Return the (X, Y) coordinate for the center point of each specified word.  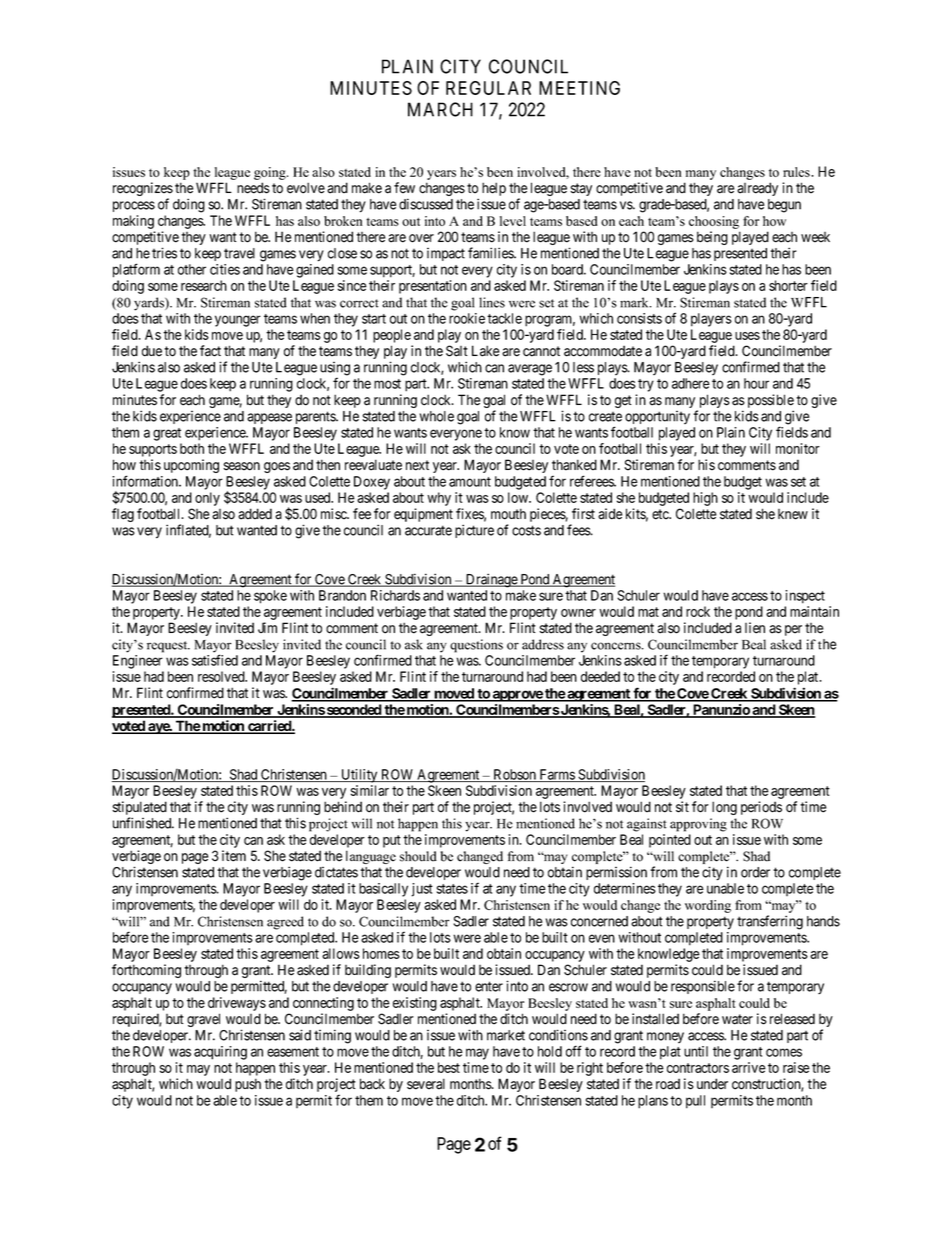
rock (698, 611)
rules (797, 172)
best (449, 1067)
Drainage (491, 580)
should (418, 856)
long (724, 808)
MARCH (440, 109)
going (271, 173)
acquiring (220, 1053)
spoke (270, 597)
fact (210, 351)
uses (747, 336)
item (234, 856)
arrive (749, 1067)
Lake (486, 351)
